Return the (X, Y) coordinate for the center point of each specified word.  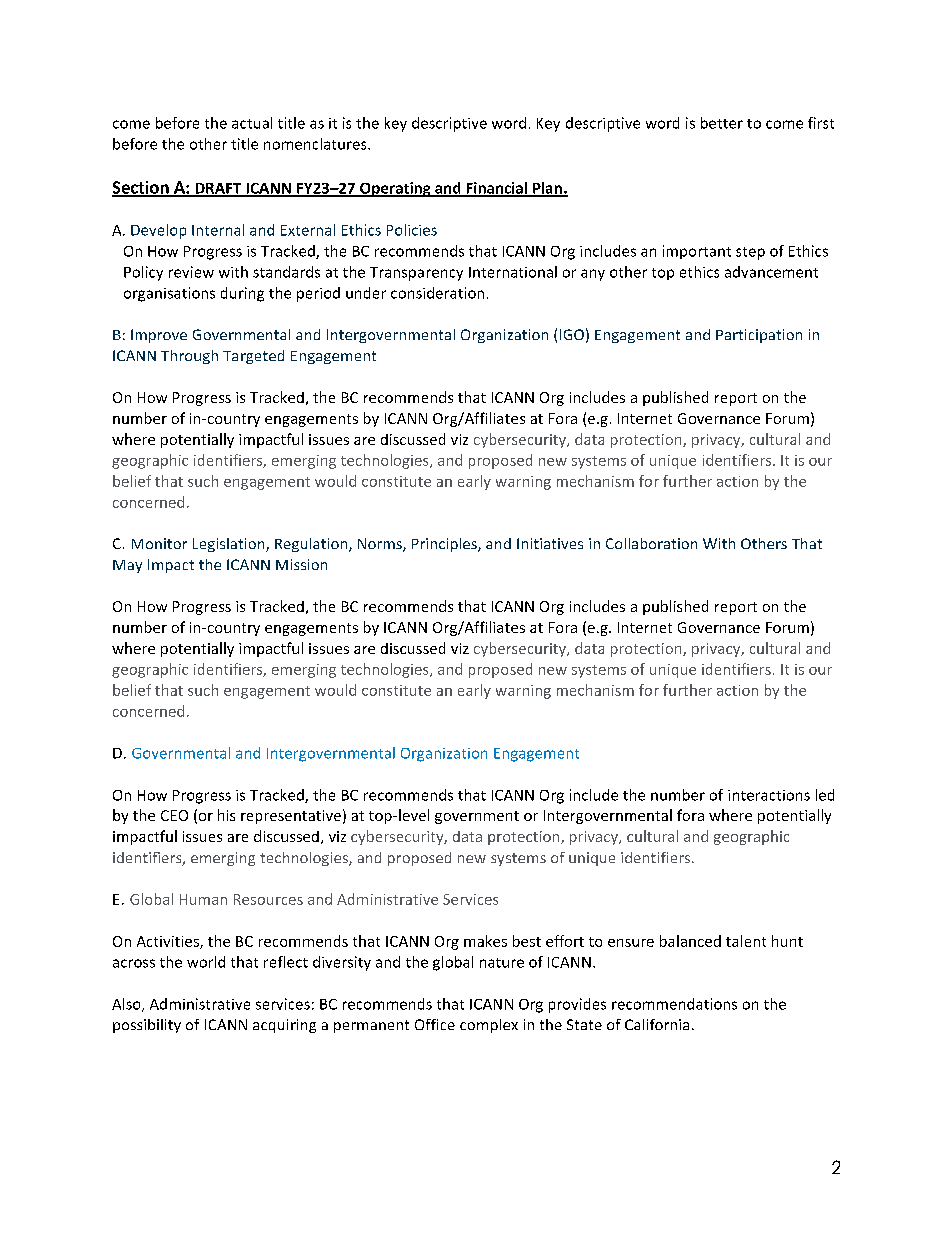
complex (489, 1026)
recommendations (674, 1004)
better (722, 123)
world (206, 962)
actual (252, 123)
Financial (496, 189)
